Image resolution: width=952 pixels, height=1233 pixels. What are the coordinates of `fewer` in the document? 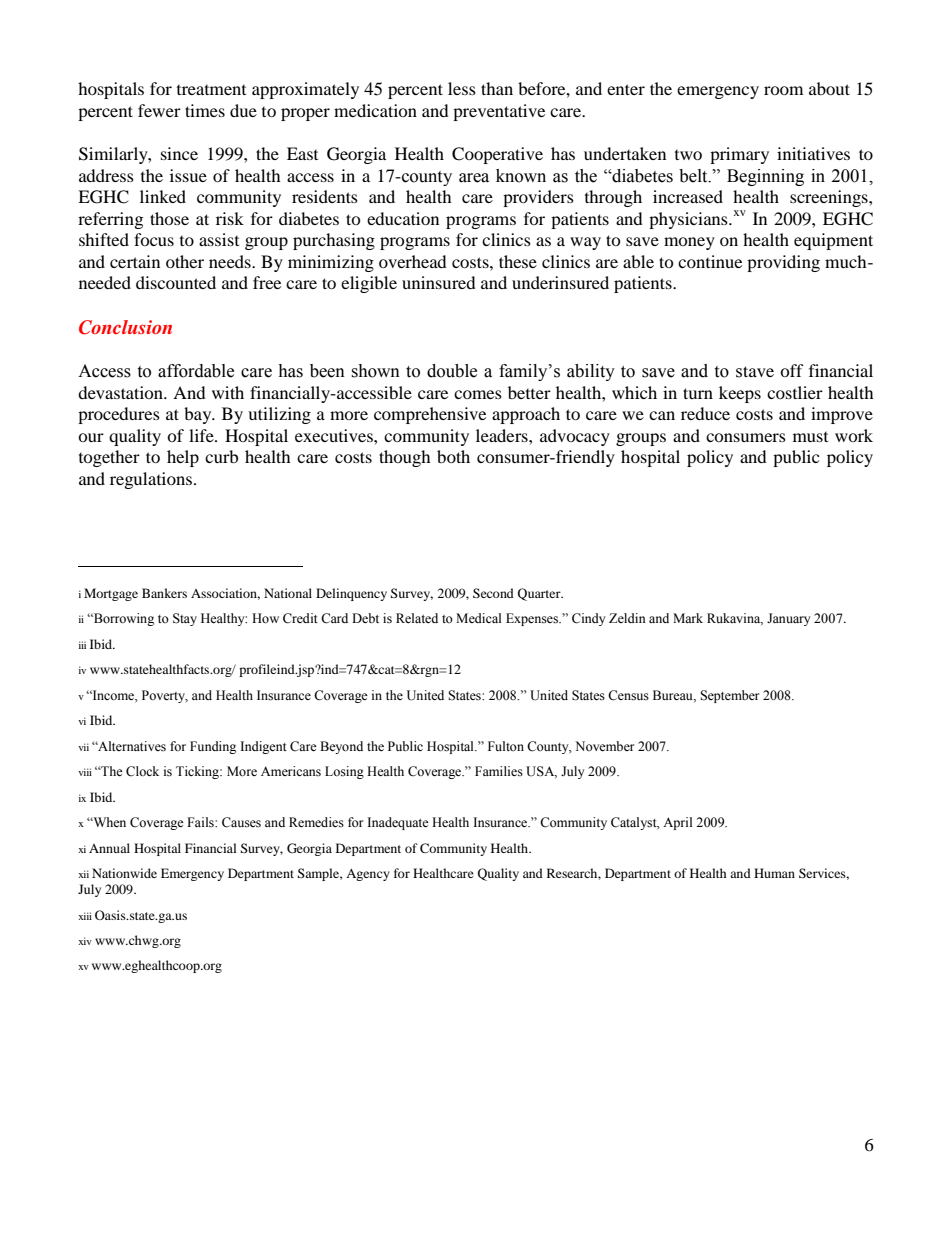 It's located at (159, 110).
